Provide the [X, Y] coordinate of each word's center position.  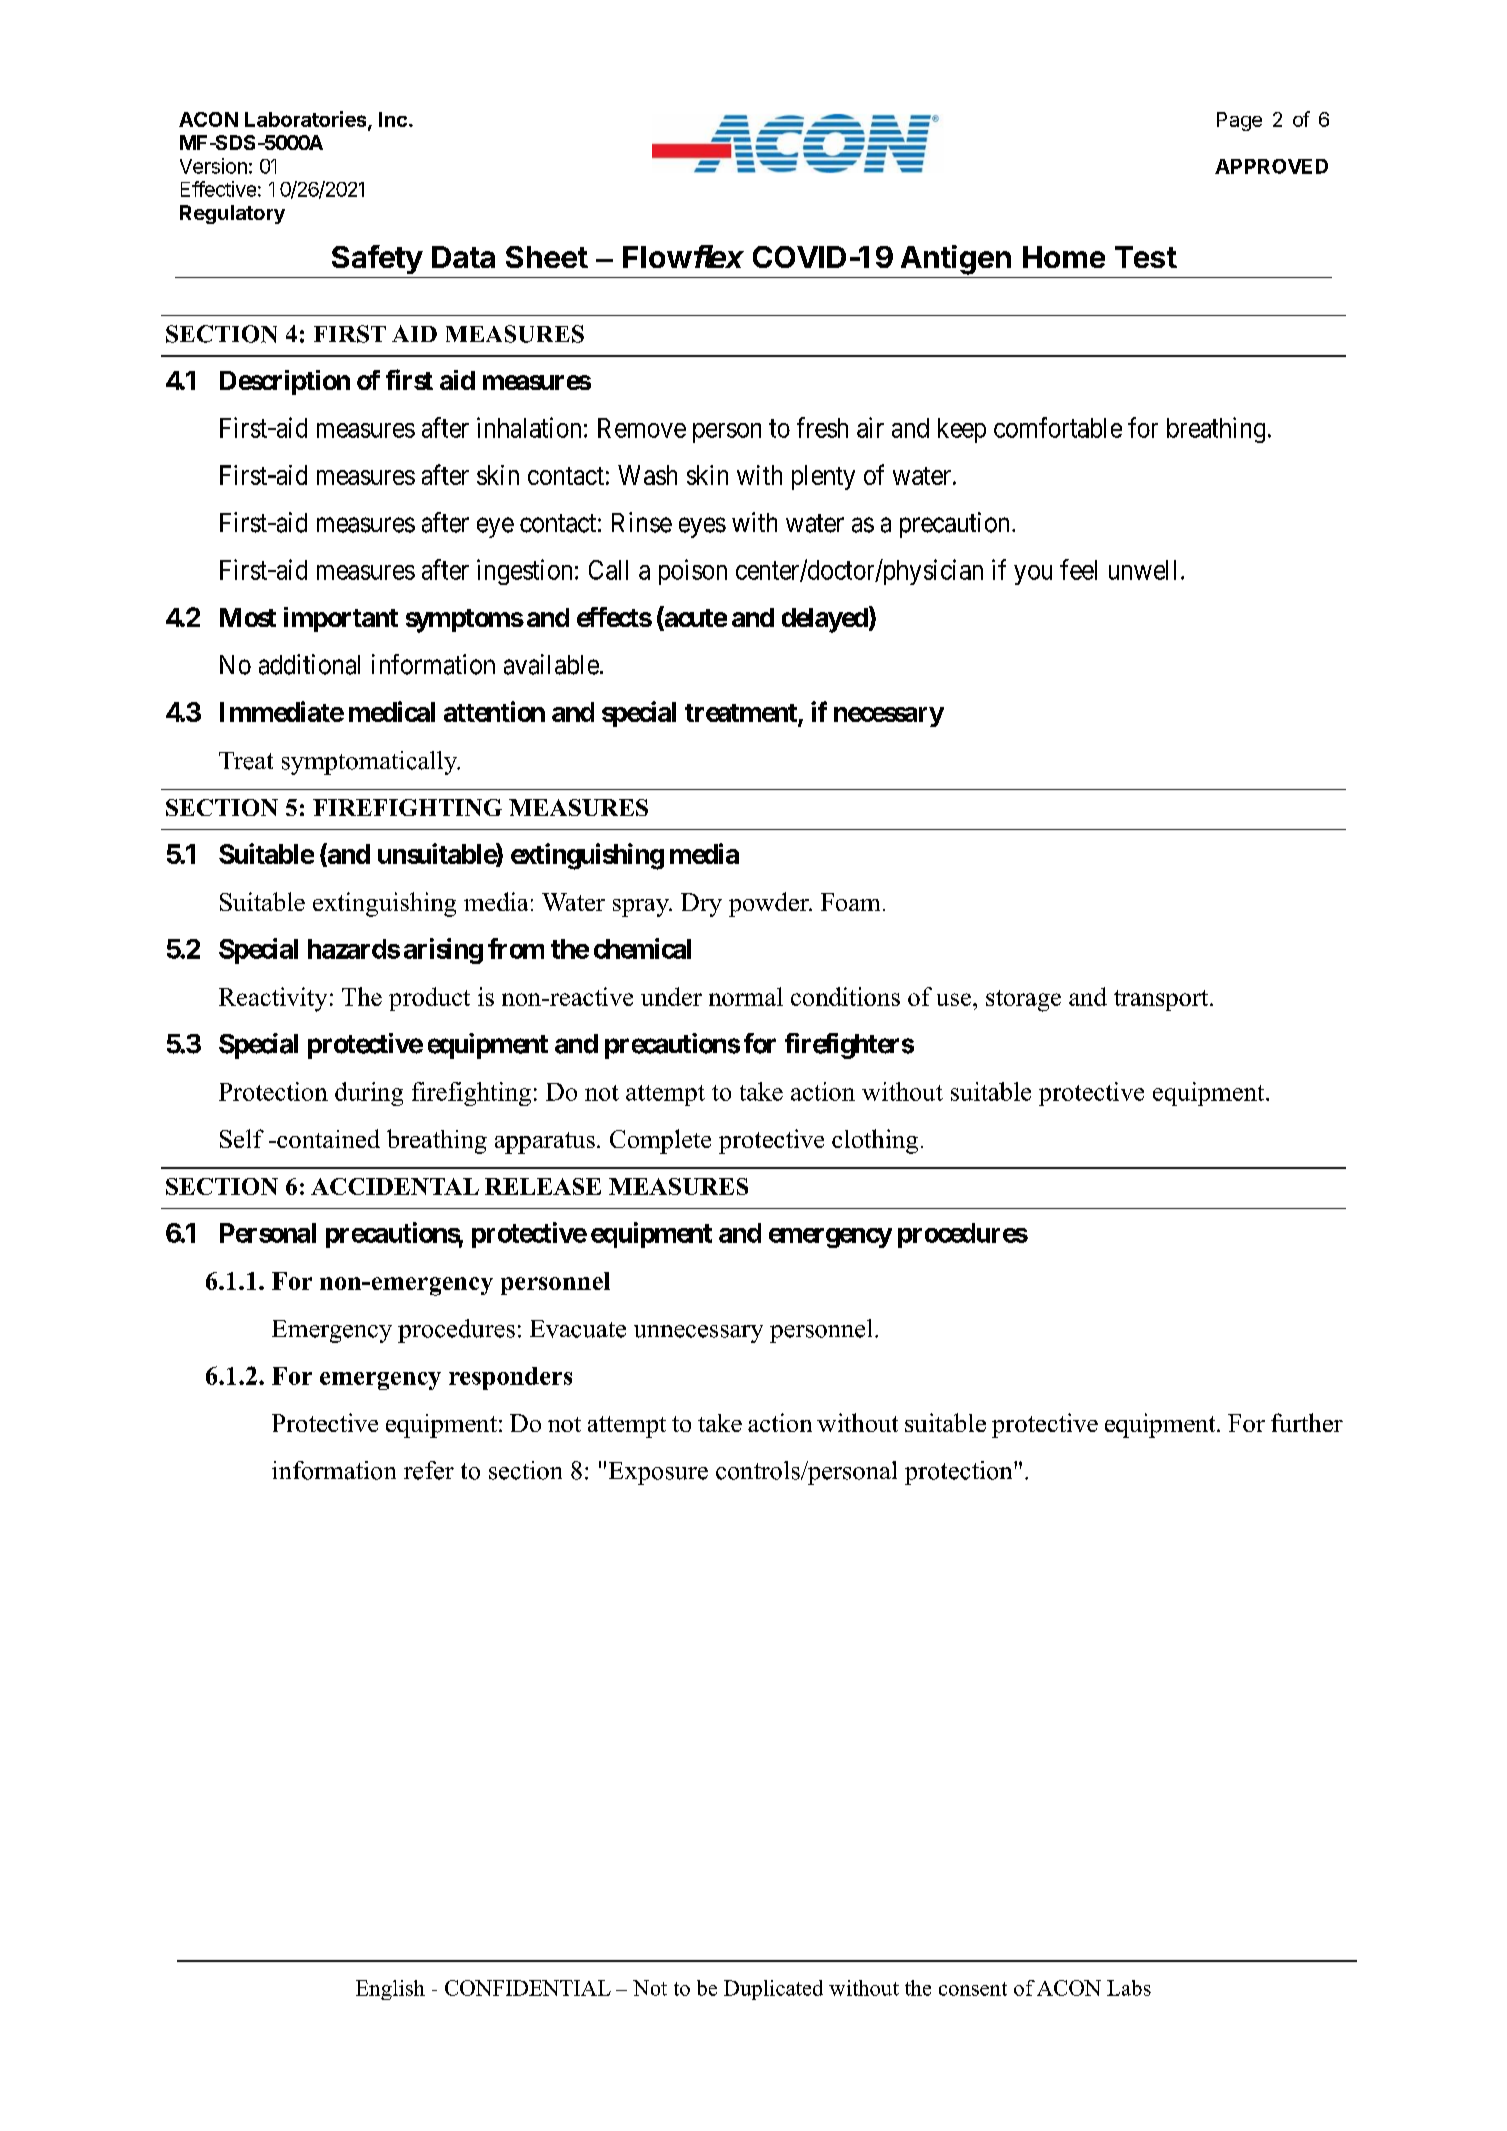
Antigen [956, 260]
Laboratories [307, 120]
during [369, 1094]
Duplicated [773, 1990]
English [390, 1990]
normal [746, 996]
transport [1162, 1000]
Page [1239, 121]
